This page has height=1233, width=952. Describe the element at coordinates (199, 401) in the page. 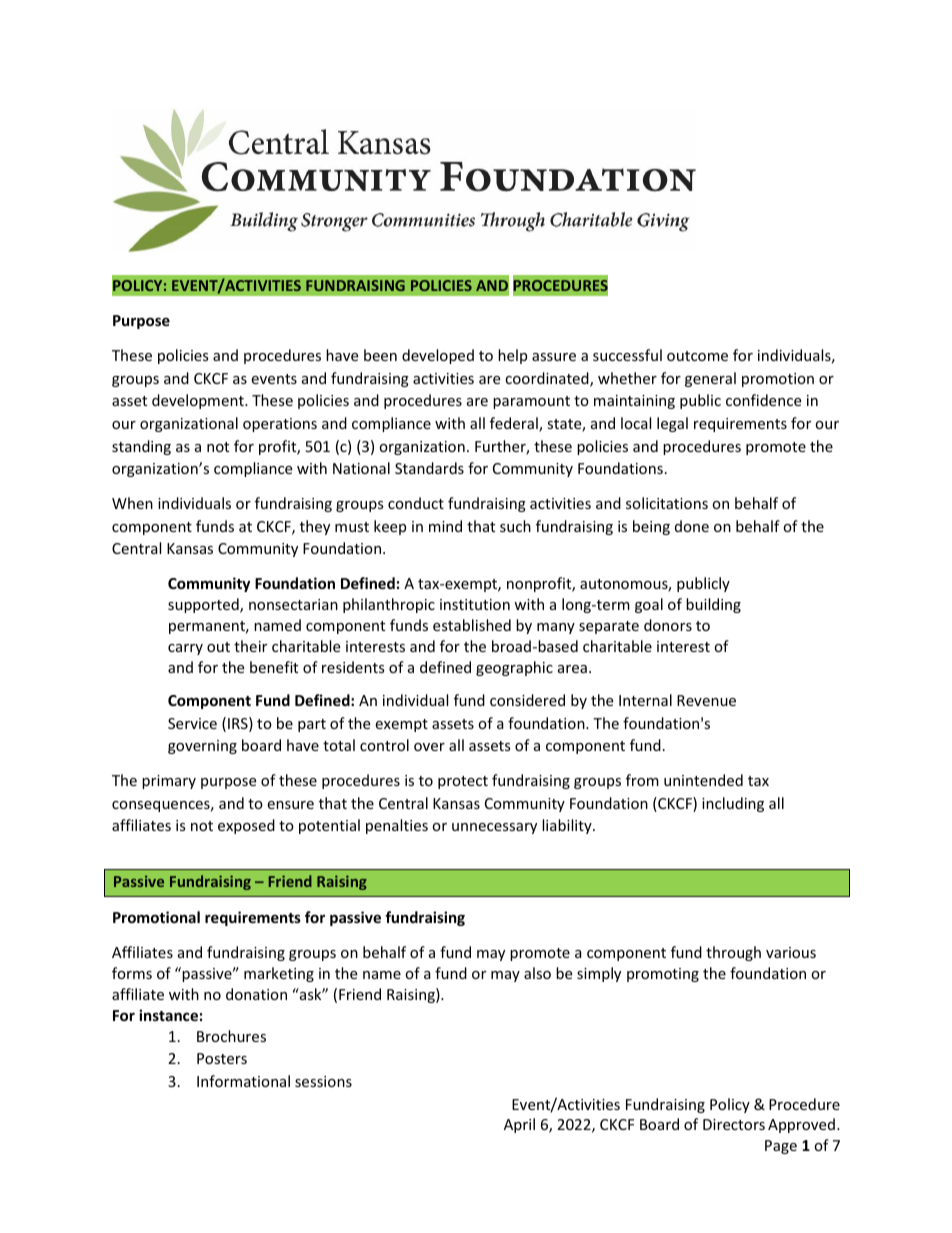

I see `development` at that location.
